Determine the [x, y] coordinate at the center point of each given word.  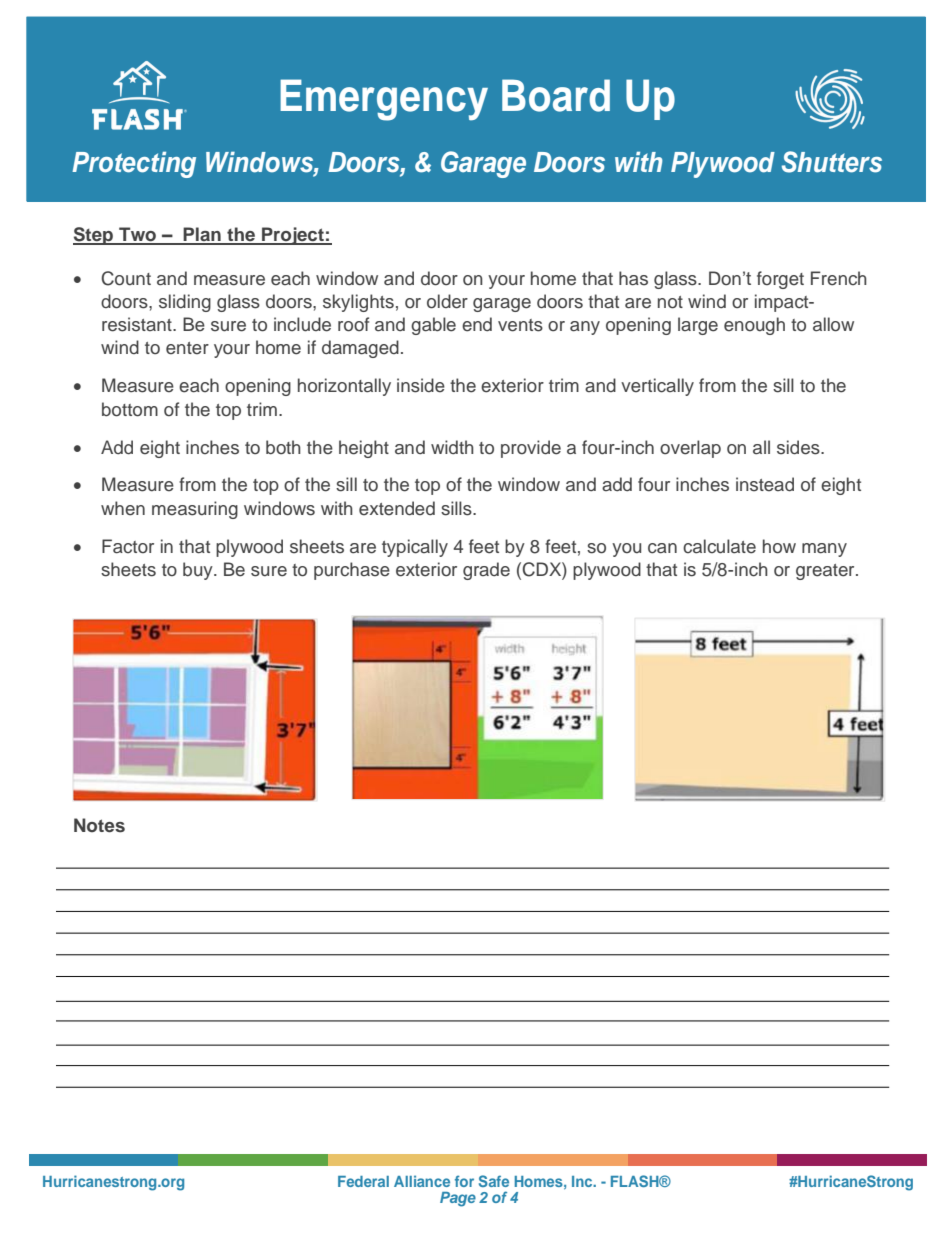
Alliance [422, 1181]
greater [826, 572]
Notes [99, 825]
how [779, 546]
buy [199, 571]
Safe [494, 1181]
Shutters [832, 162]
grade [486, 571]
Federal [363, 1181]
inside [421, 385]
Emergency [384, 100]
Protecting [134, 165]
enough [754, 326]
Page [458, 1199]
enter [187, 348]
